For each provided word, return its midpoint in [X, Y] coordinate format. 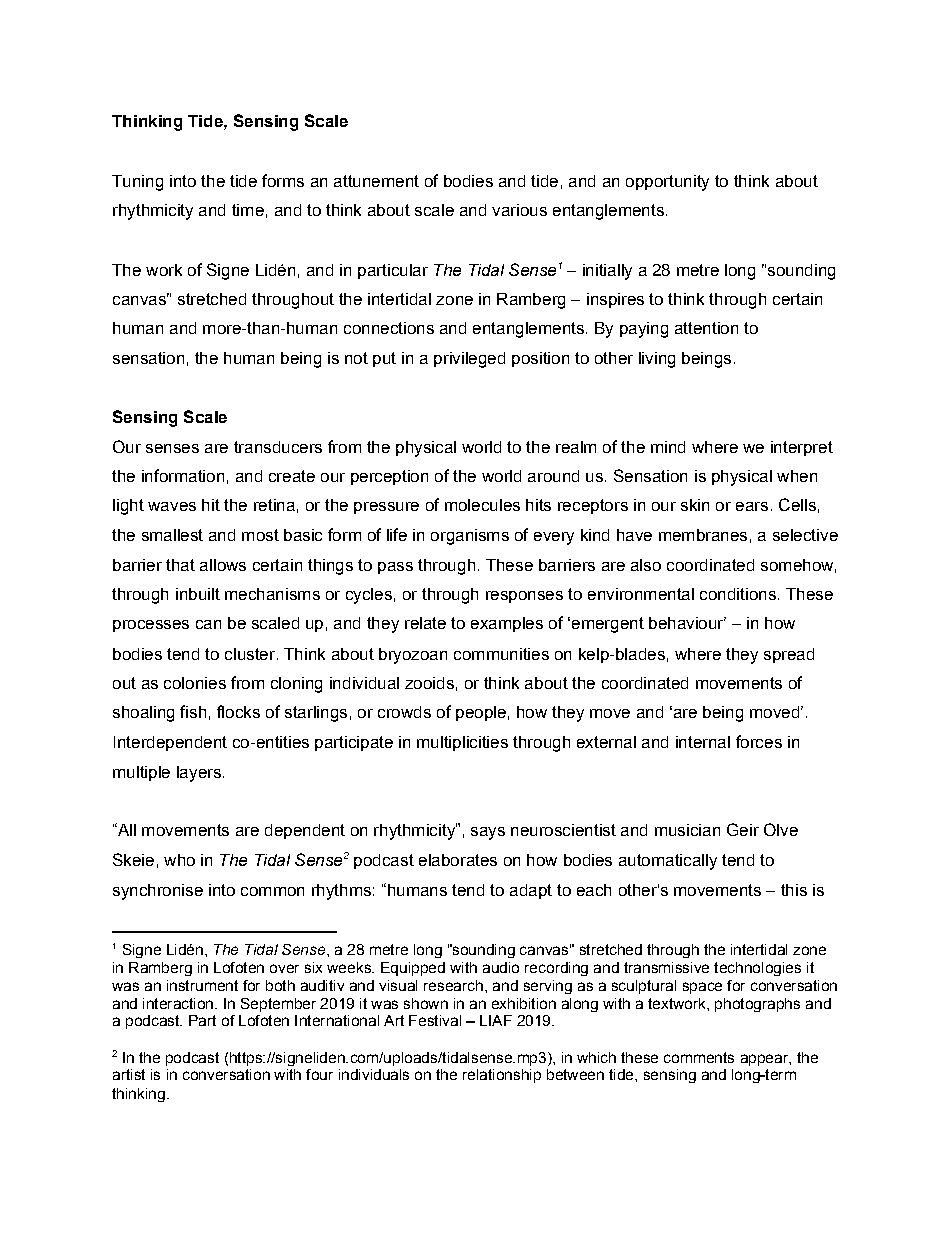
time [248, 210]
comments [699, 1057]
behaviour [687, 623]
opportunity [667, 183]
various [519, 210]
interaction [178, 1003]
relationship [502, 1076]
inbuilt [198, 594]
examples [507, 624]
